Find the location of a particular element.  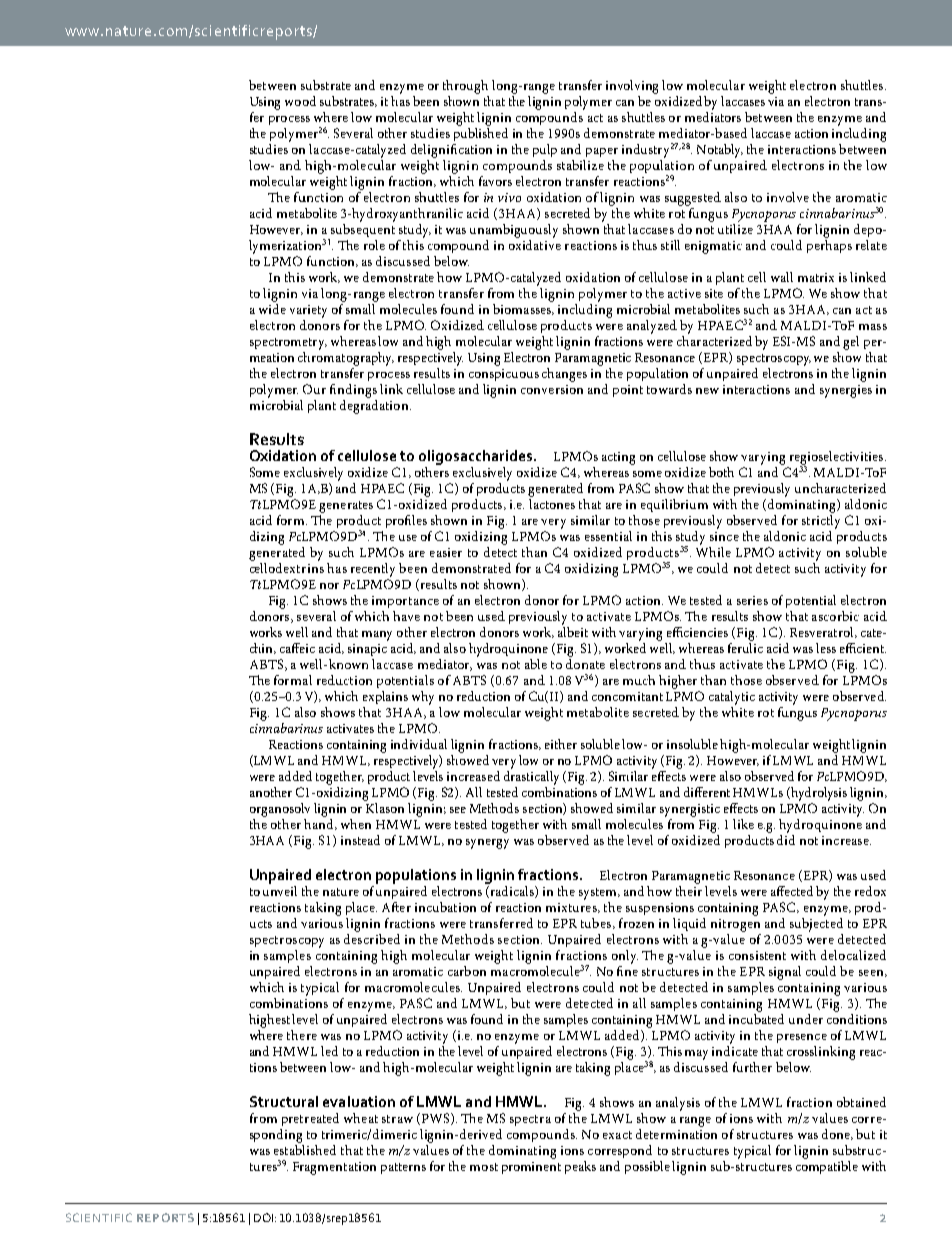

generates is located at coordinates (346, 507).
